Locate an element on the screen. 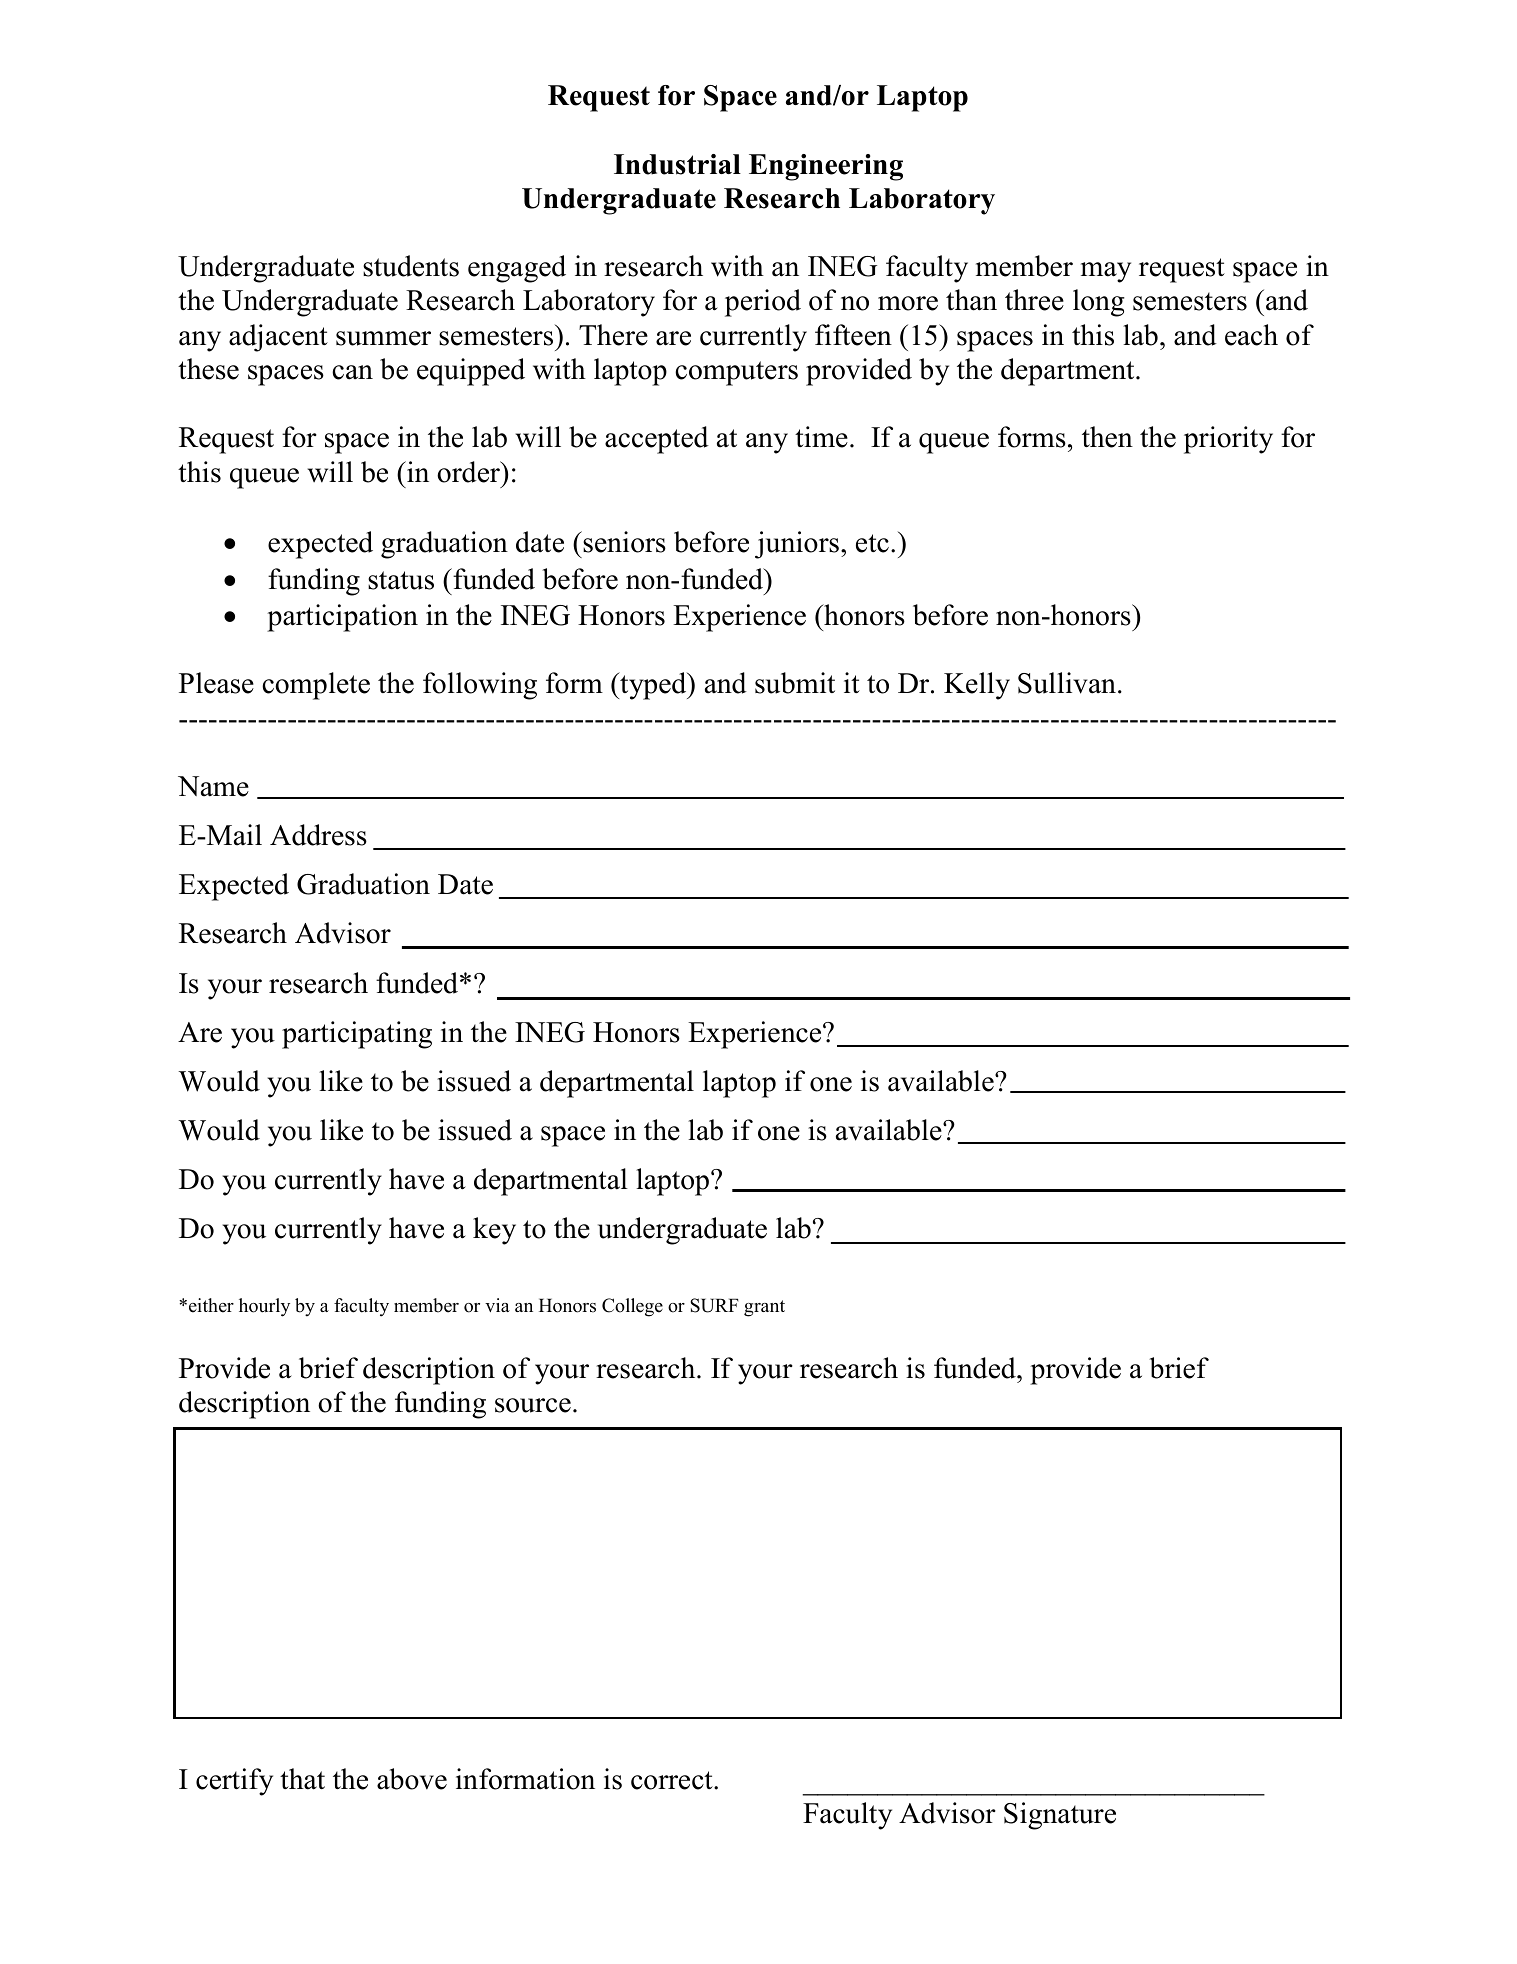 This screenshot has height=1964, width=1517. correct is located at coordinates (673, 1780).
